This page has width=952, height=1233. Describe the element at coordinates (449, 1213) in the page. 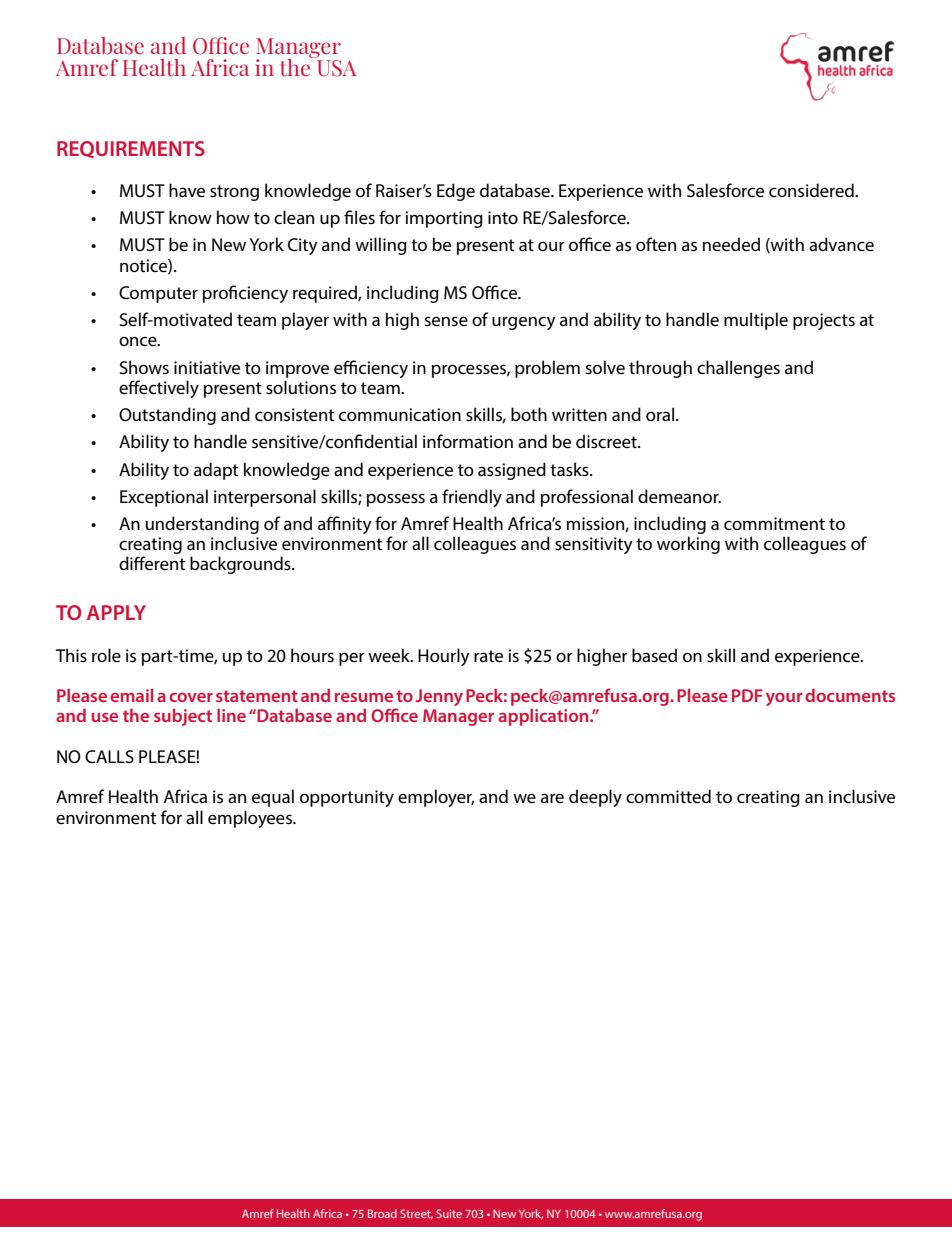

I see `Suite` at that location.
